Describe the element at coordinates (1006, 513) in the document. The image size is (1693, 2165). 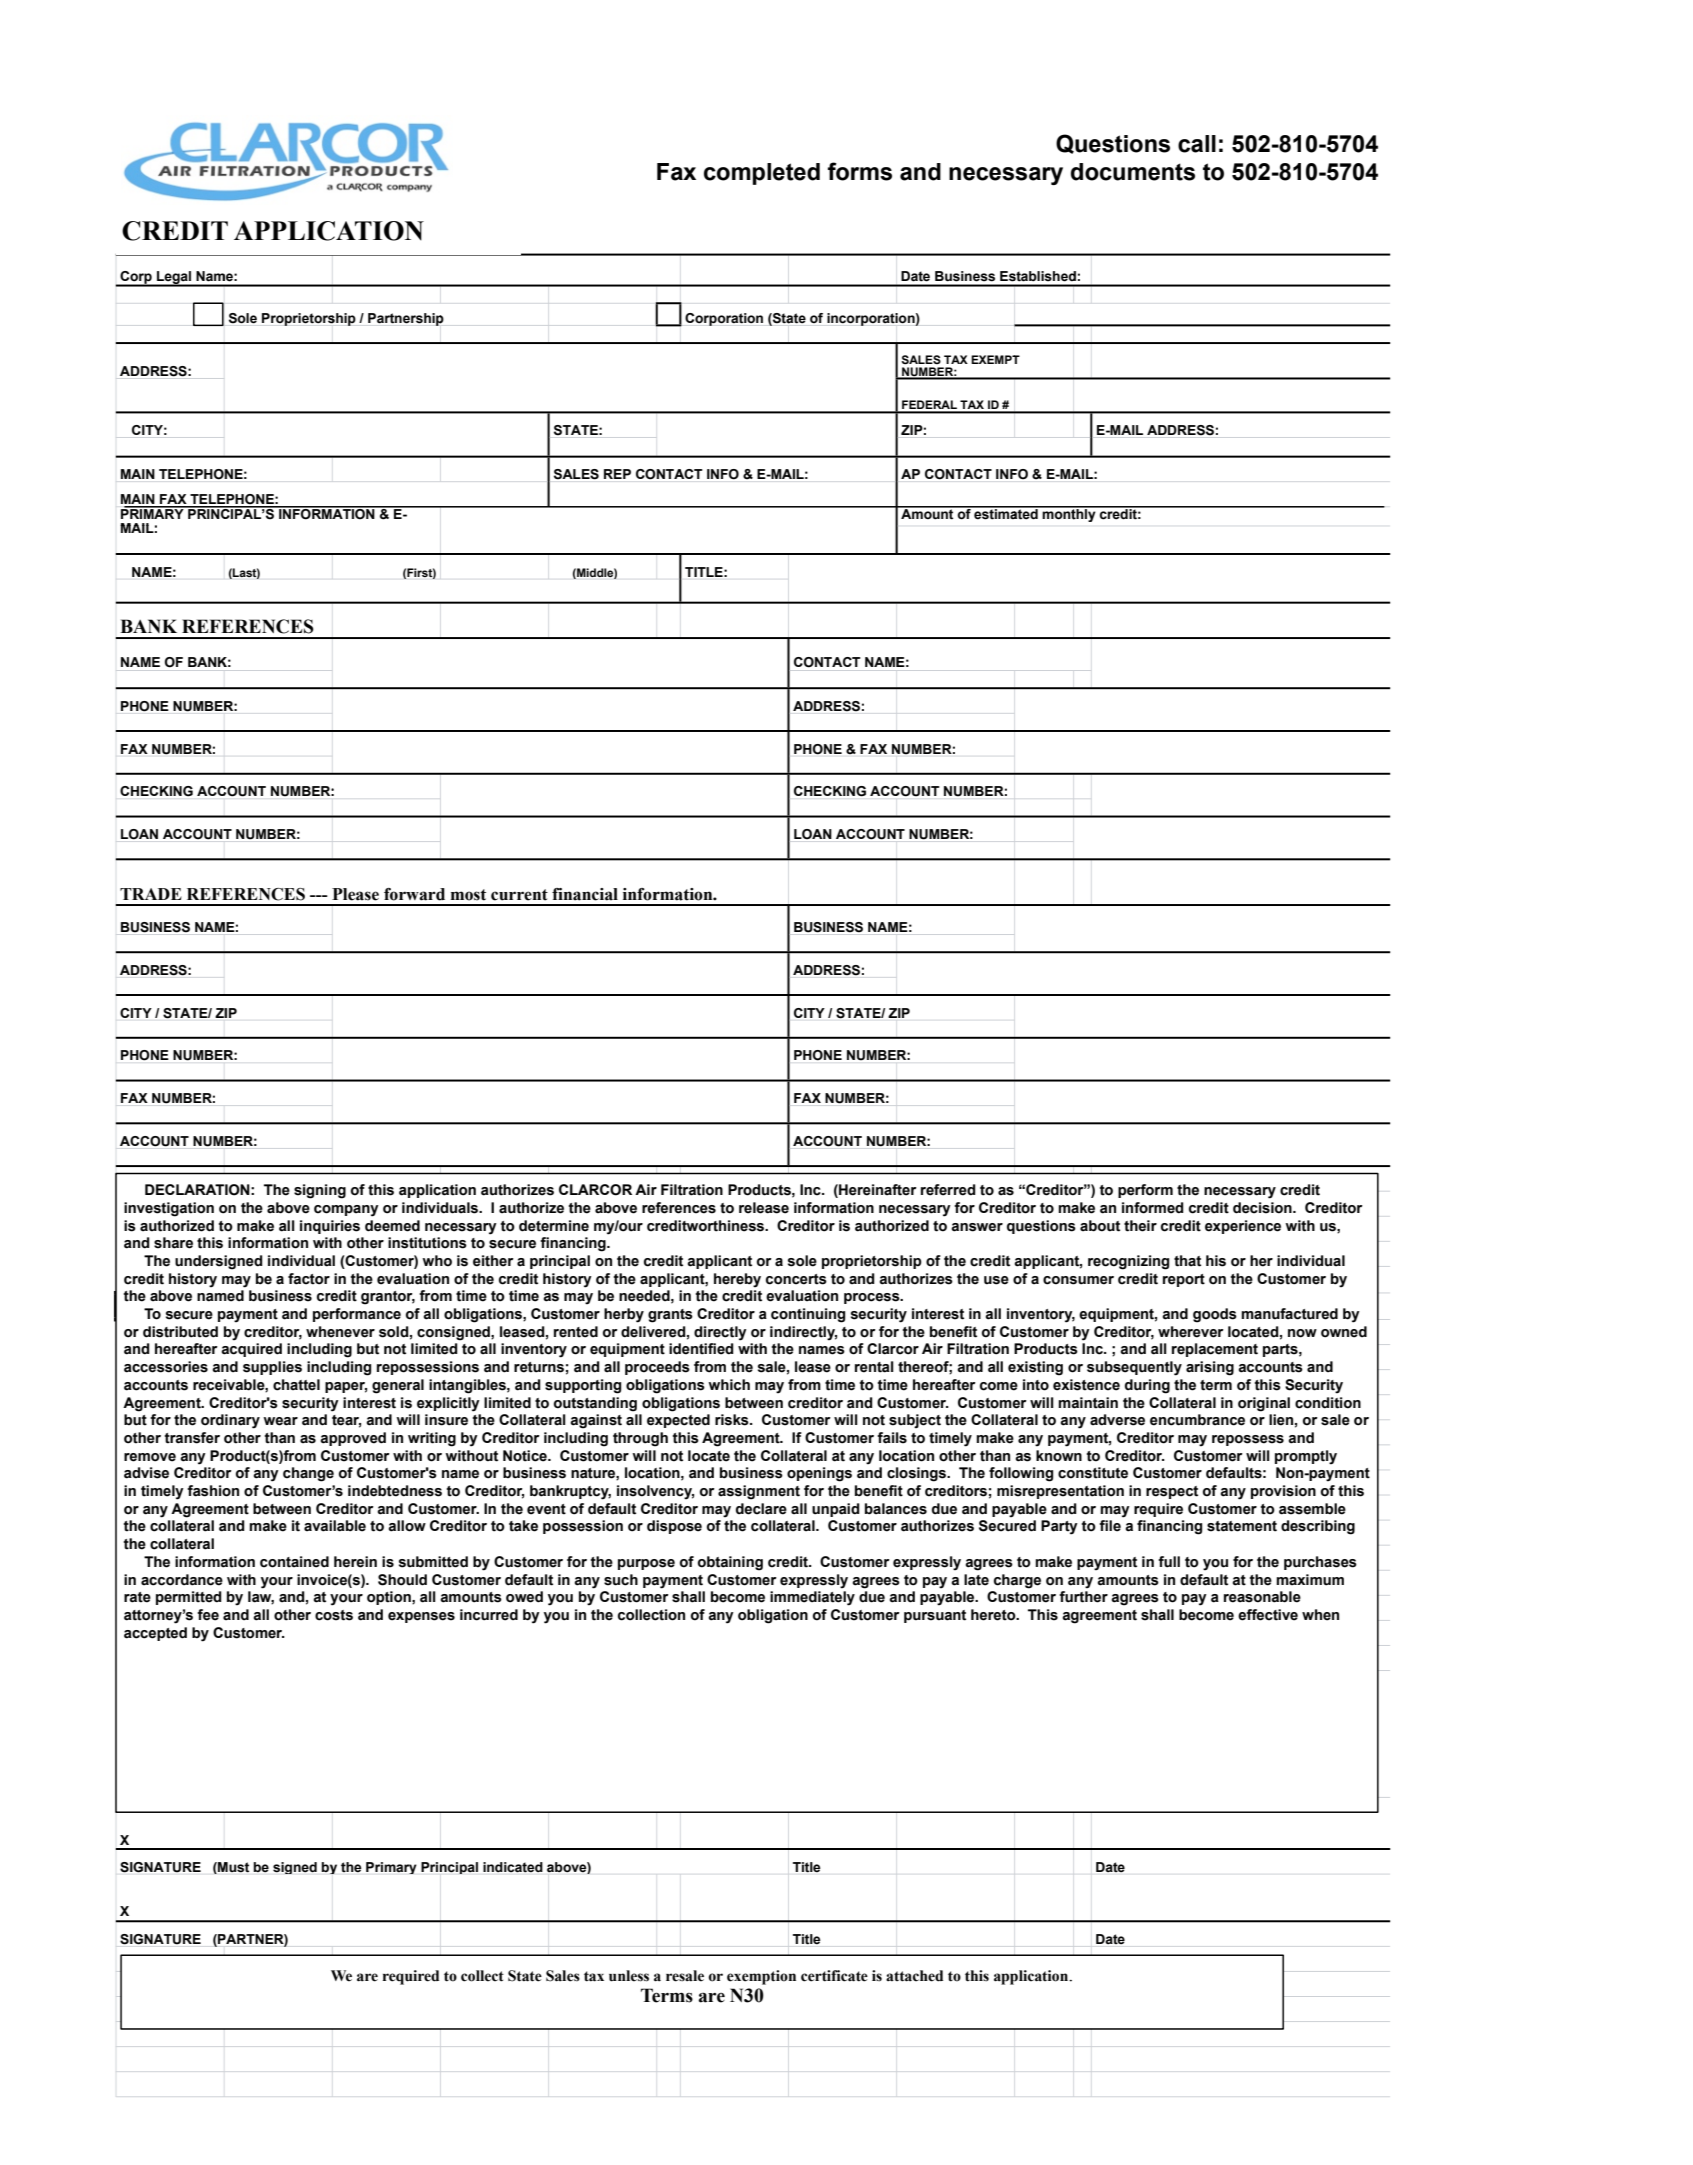
I see `estimated` at that location.
